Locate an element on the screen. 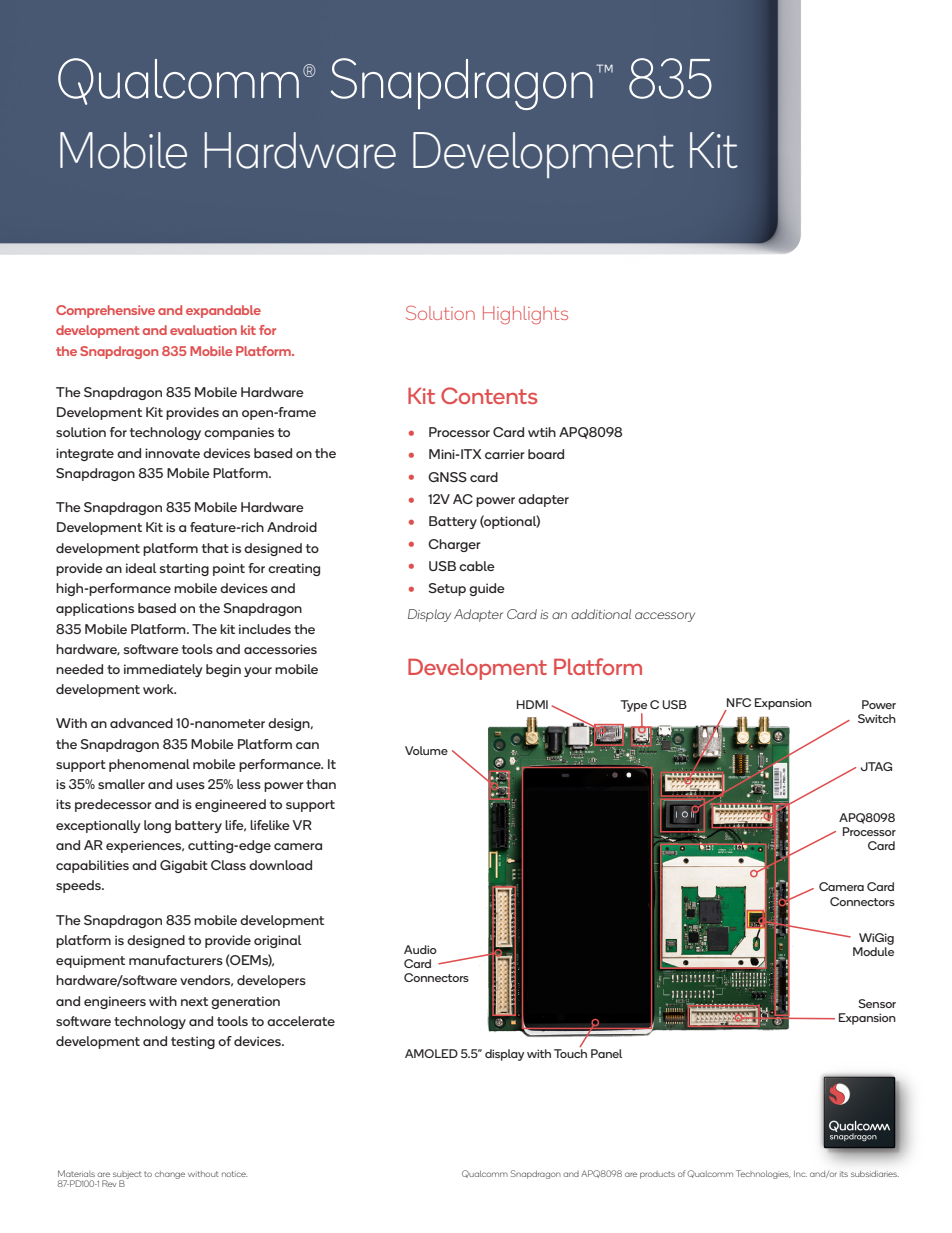  Technologies is located at coordinates (763, 1174).
